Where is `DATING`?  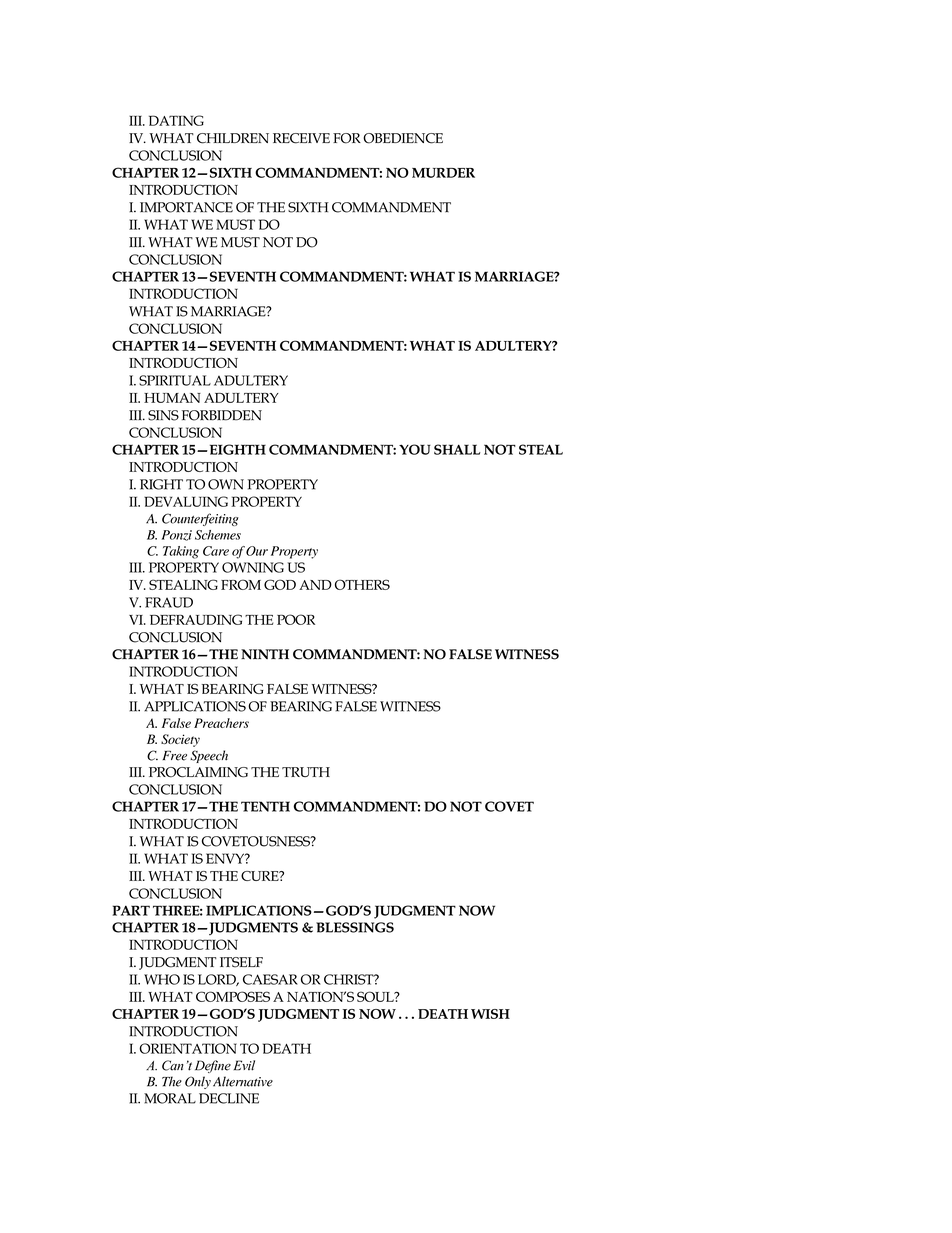
DATING is located at coordinates (176, 120).
